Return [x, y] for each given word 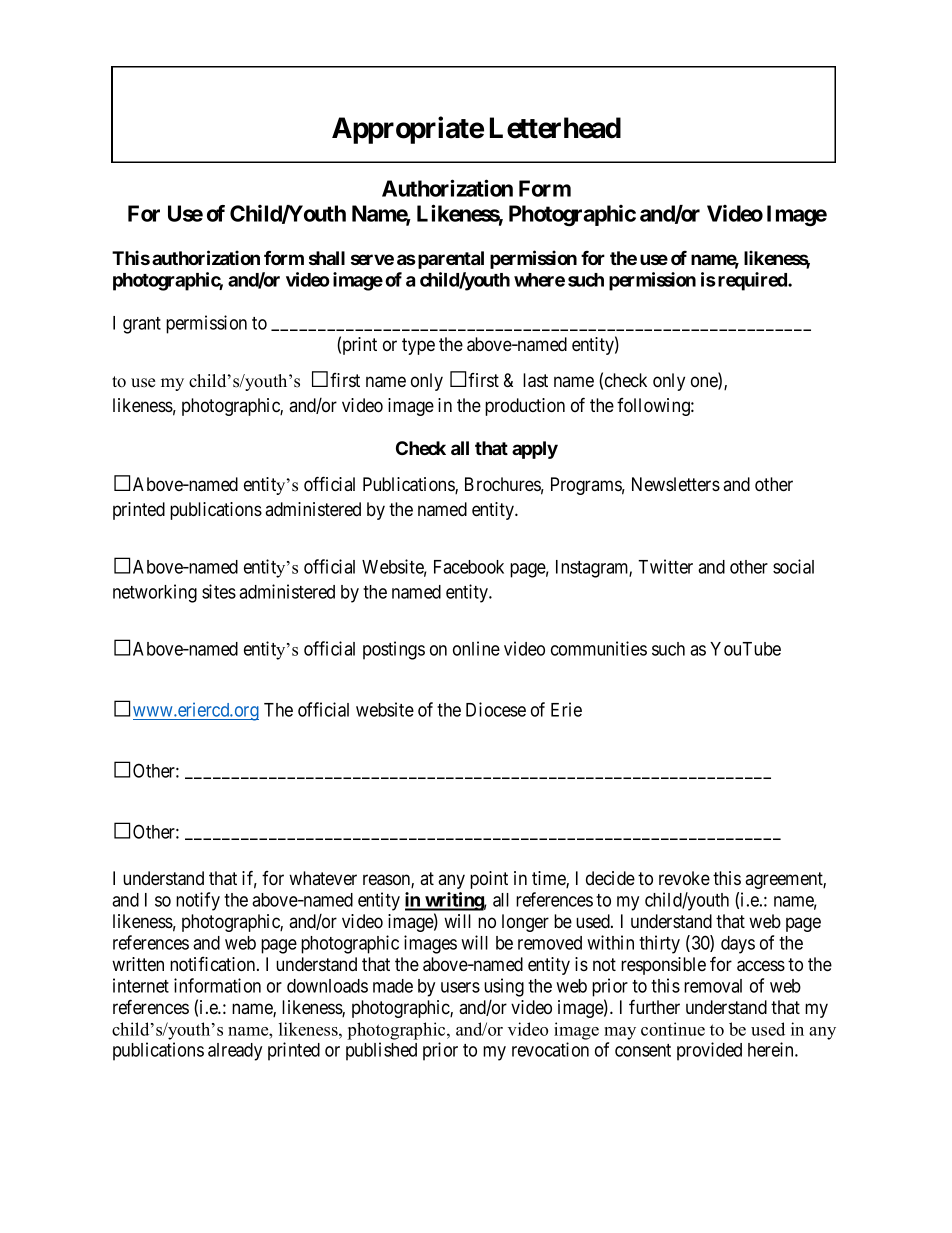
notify [198, 901]
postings [394, 650]
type [418, 346]
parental [451, 260]
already [235, 1052]
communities [599, 648]
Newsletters [676, 484]
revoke [684, 878]
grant [142, 325]
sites [219, 591]
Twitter [665, 566]
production [525, 407]
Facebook [469, 567]
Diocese [496, 709]
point [489, 880]
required [753, 281]
